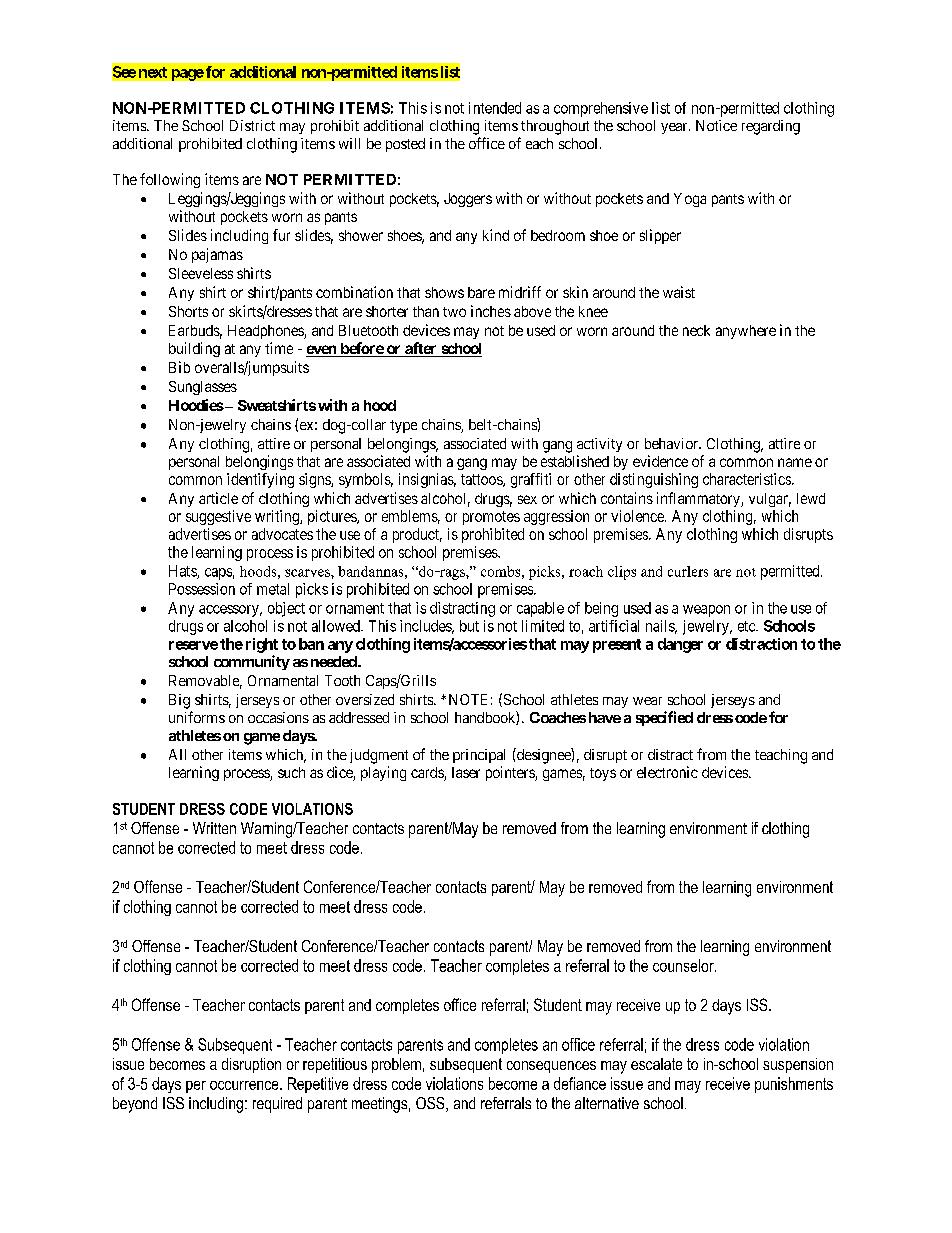  What do you see at coordinates (482, 480) in the screenshot?
I see `tattoos` at bounding box center [482, 480].
